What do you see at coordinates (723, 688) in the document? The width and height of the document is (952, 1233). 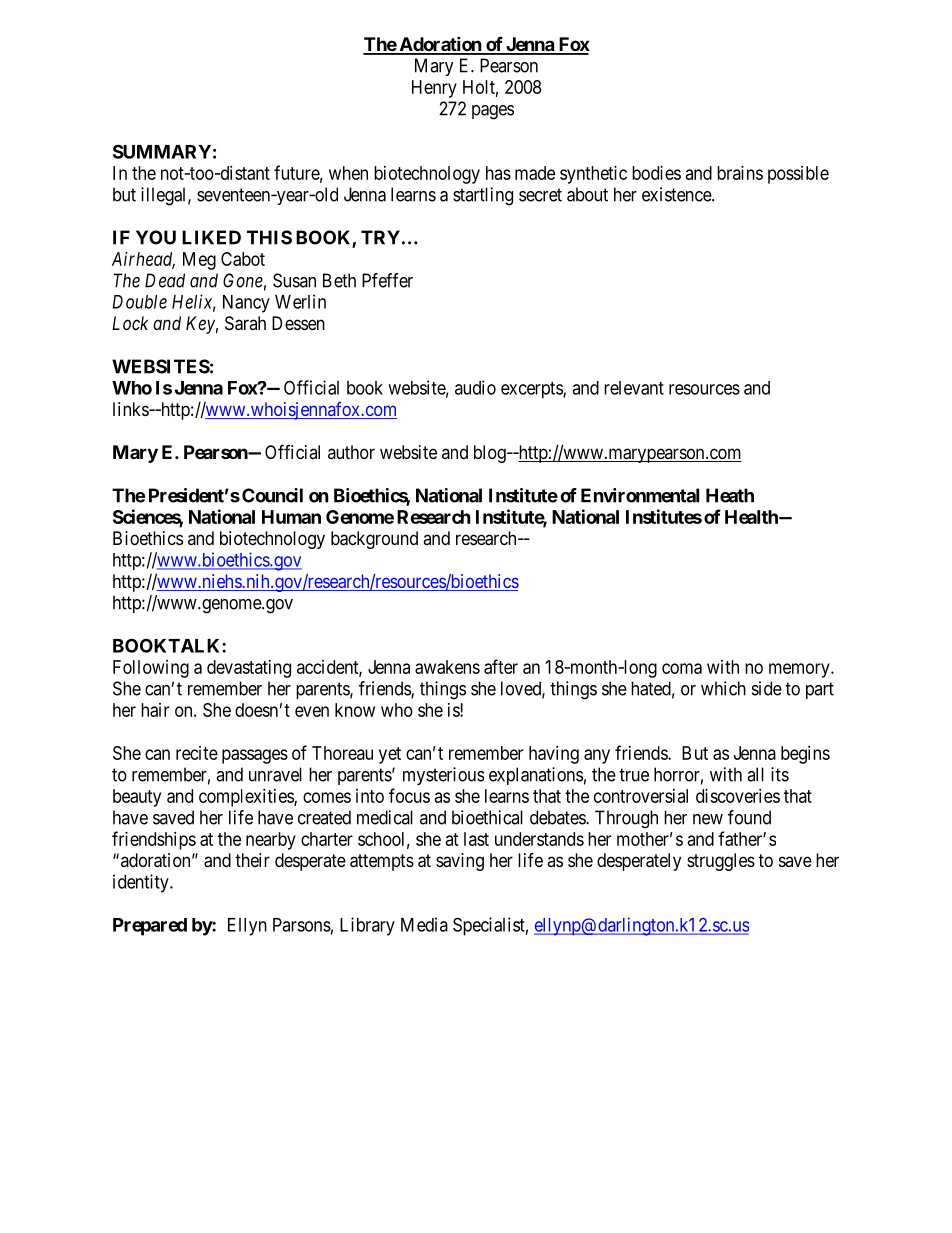 I see `which` at bounding box center [723, 688].
